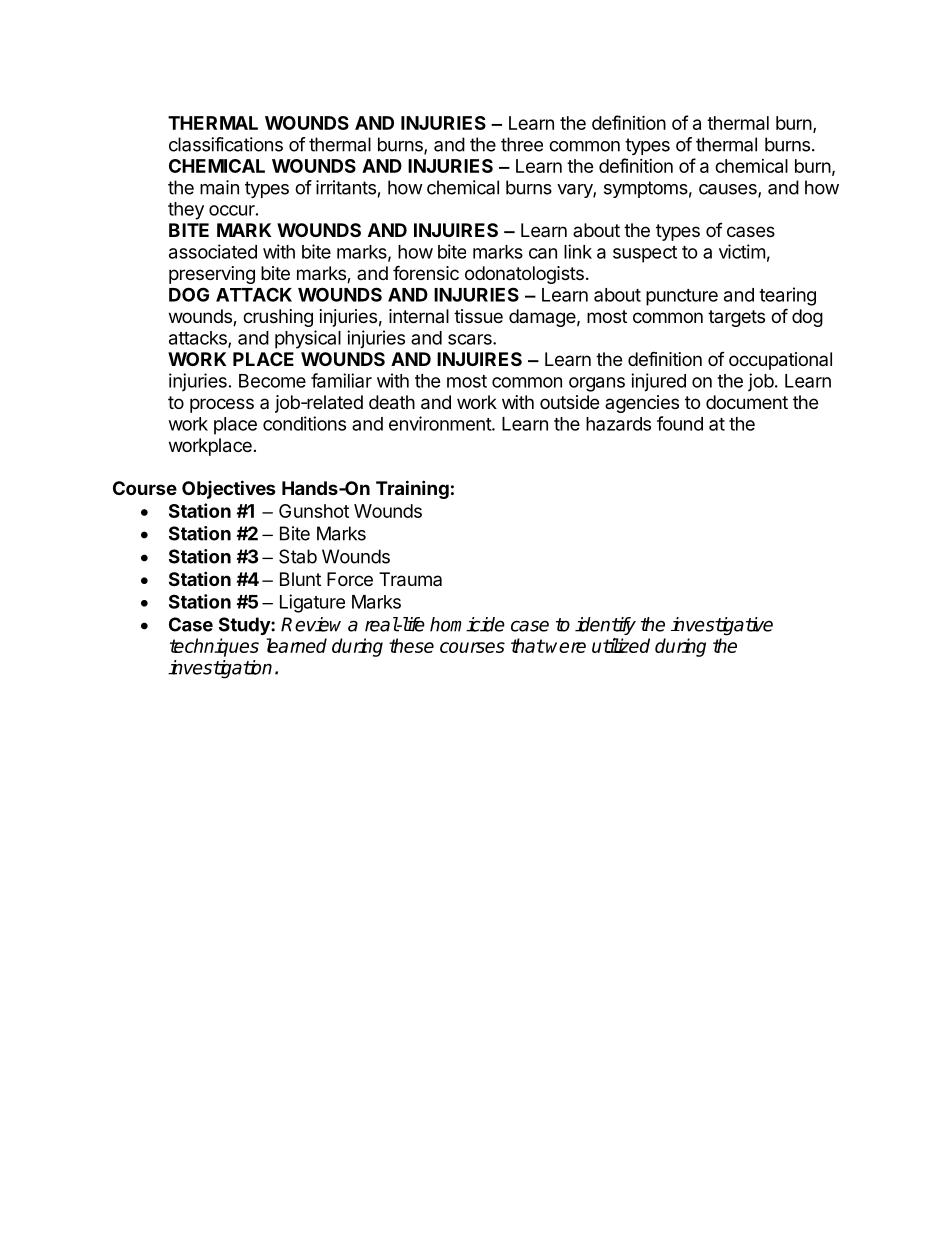 The image size is (952, 1233). I want to click on environment, so click(441, 423).
